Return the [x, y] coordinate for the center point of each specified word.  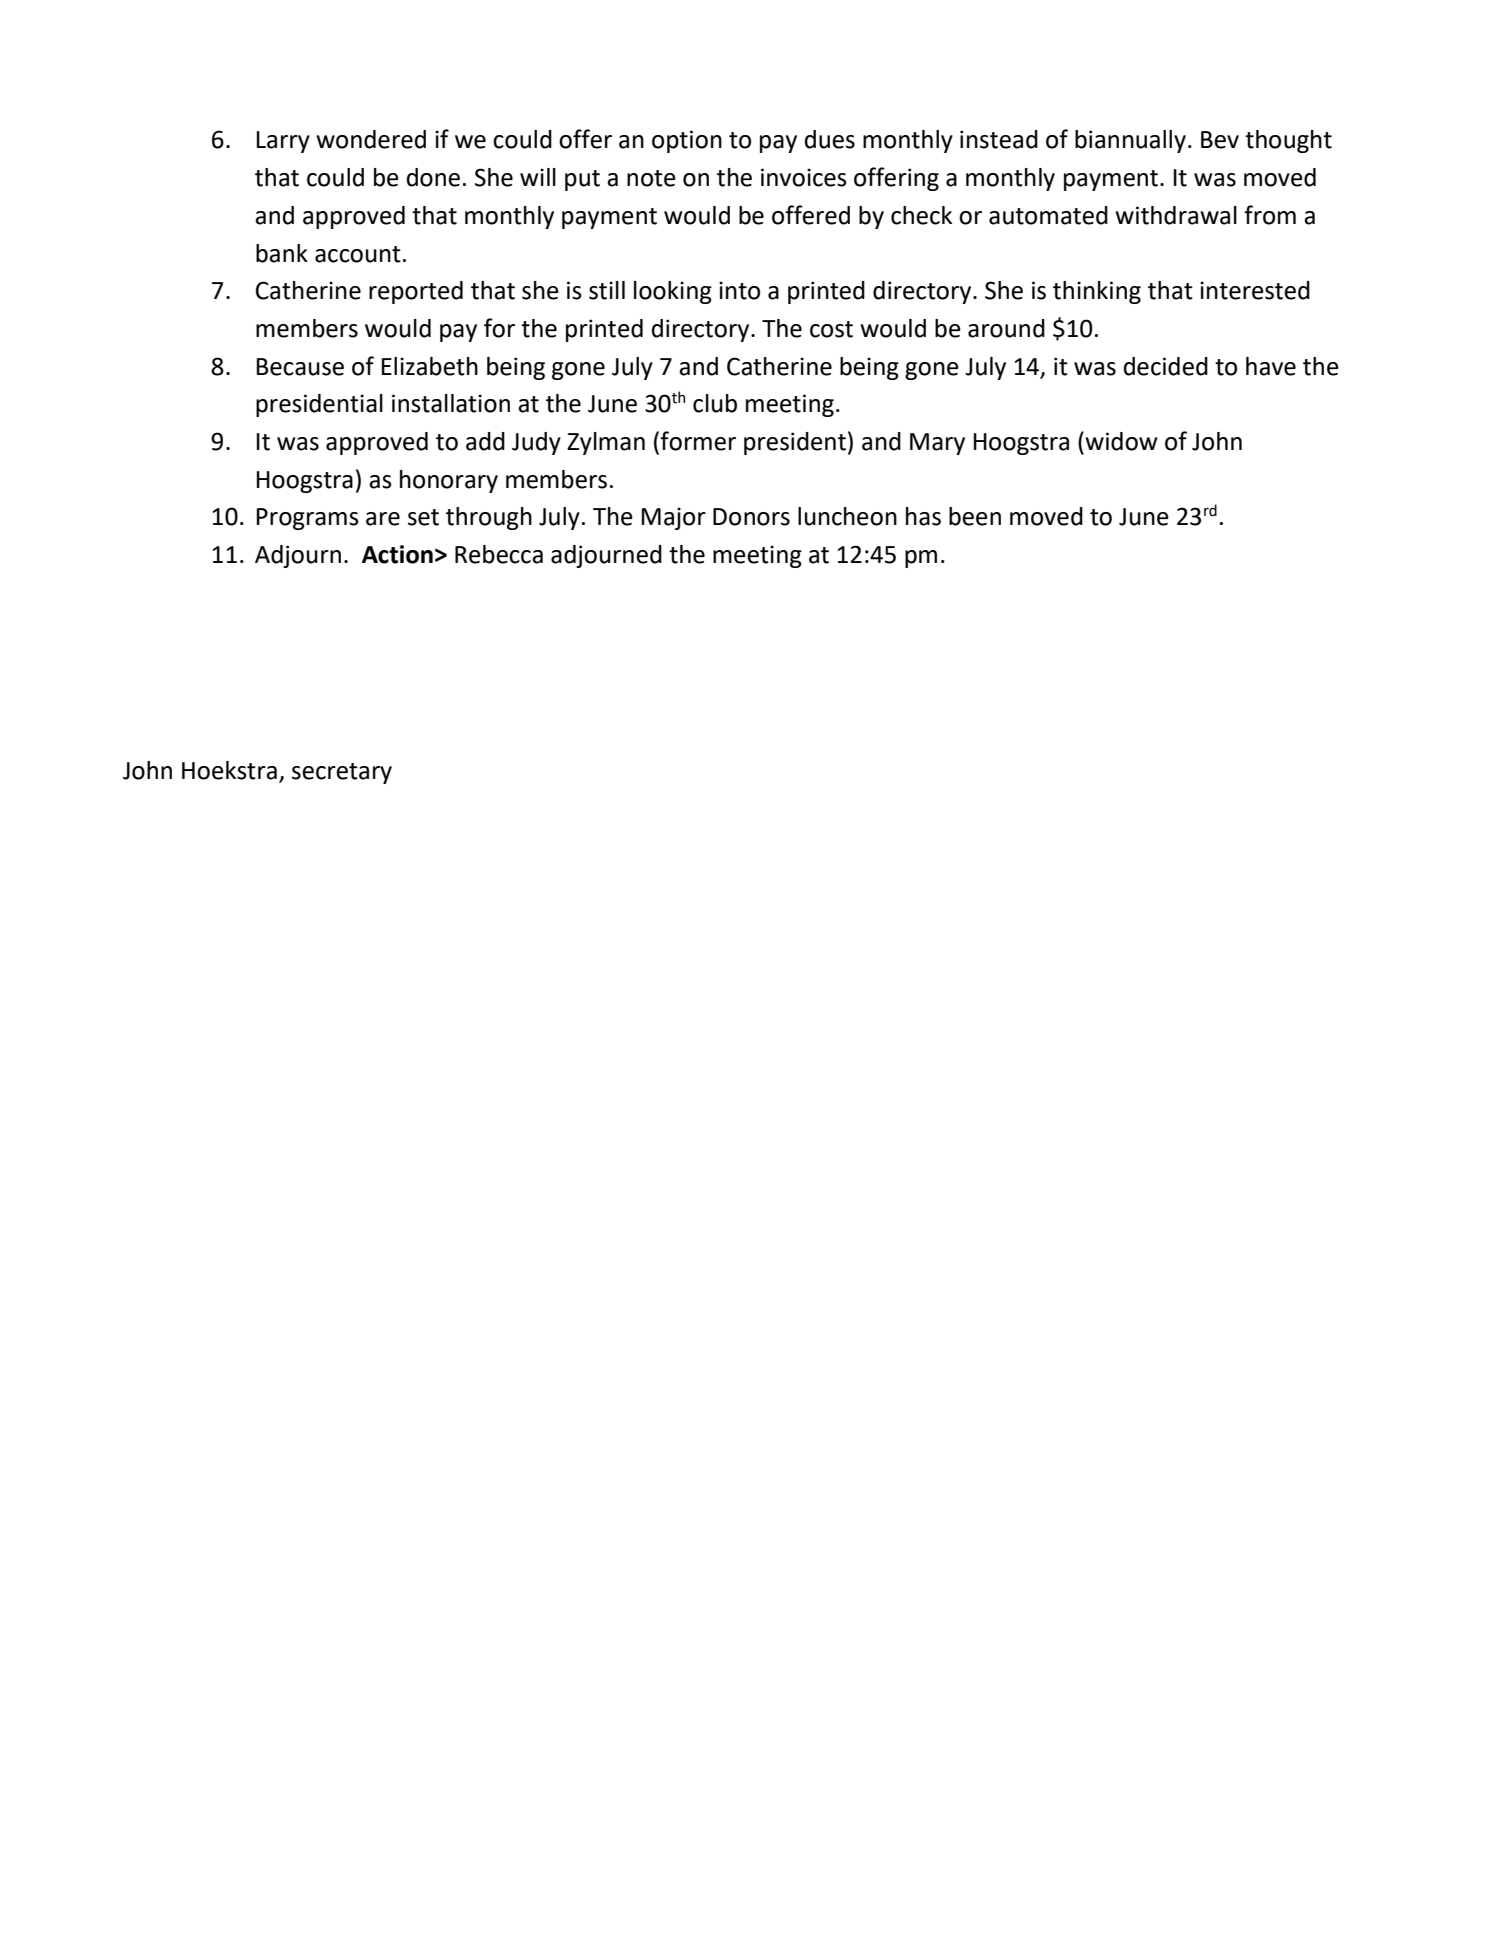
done [433, 177]
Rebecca [499, 554]
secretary [342, 773]
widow [1120, 441]
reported [416, 292]
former [698, 441]
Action [397, 554]
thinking [1097, 292]
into [739, 290]
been [975, 516]
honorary [449, 481]
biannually [1130, 141]
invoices [804, 177]
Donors [751, 517]
